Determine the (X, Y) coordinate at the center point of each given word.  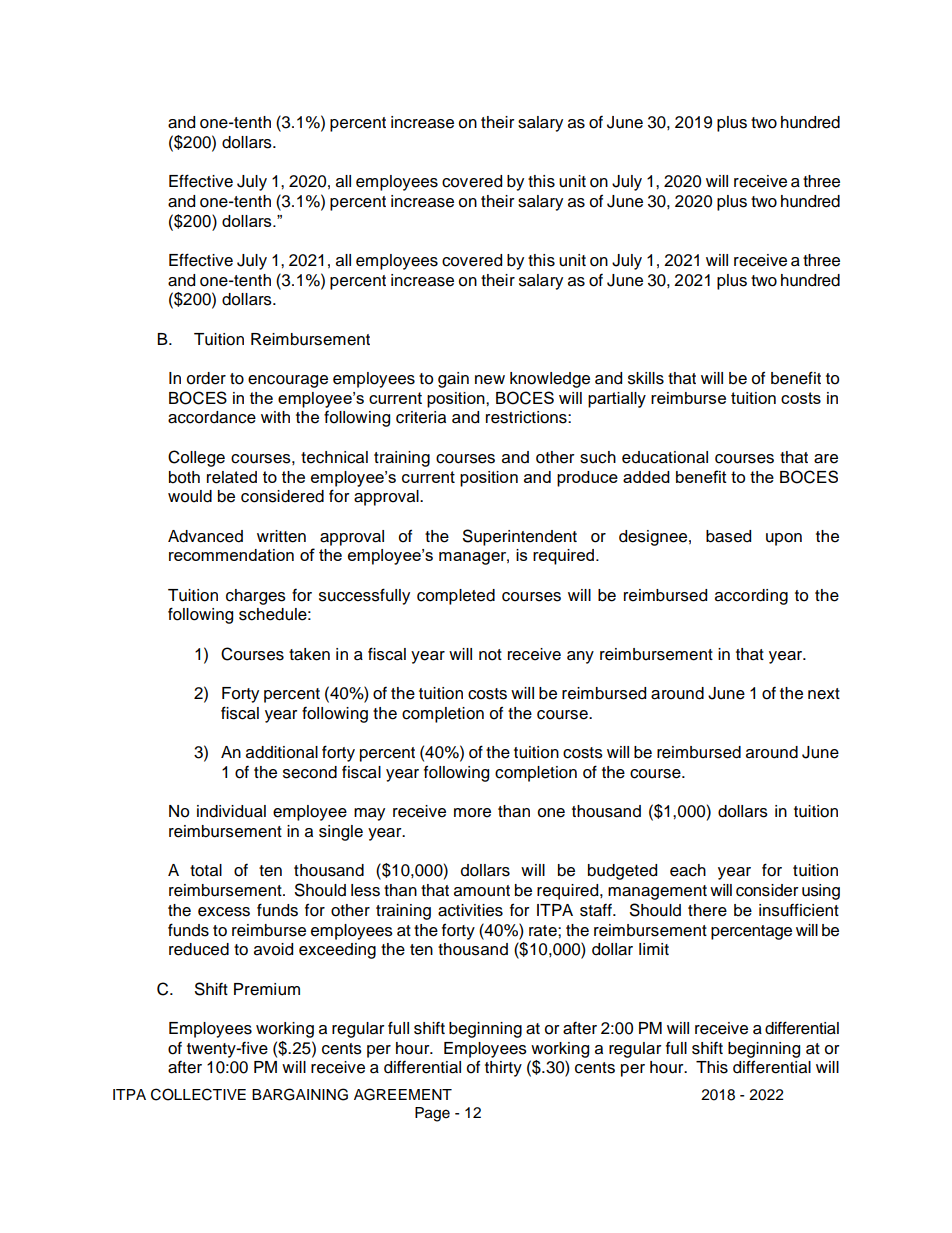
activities (470, 910)
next (824, 694)
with (275, 417)
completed (456, 597)
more (472, 813)
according (751, 597)
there (707, 910)
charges (256, 597)
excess (224, 912)
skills (646, 378)
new (490, 380)
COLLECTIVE (198, 1094)
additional (282, 752)
